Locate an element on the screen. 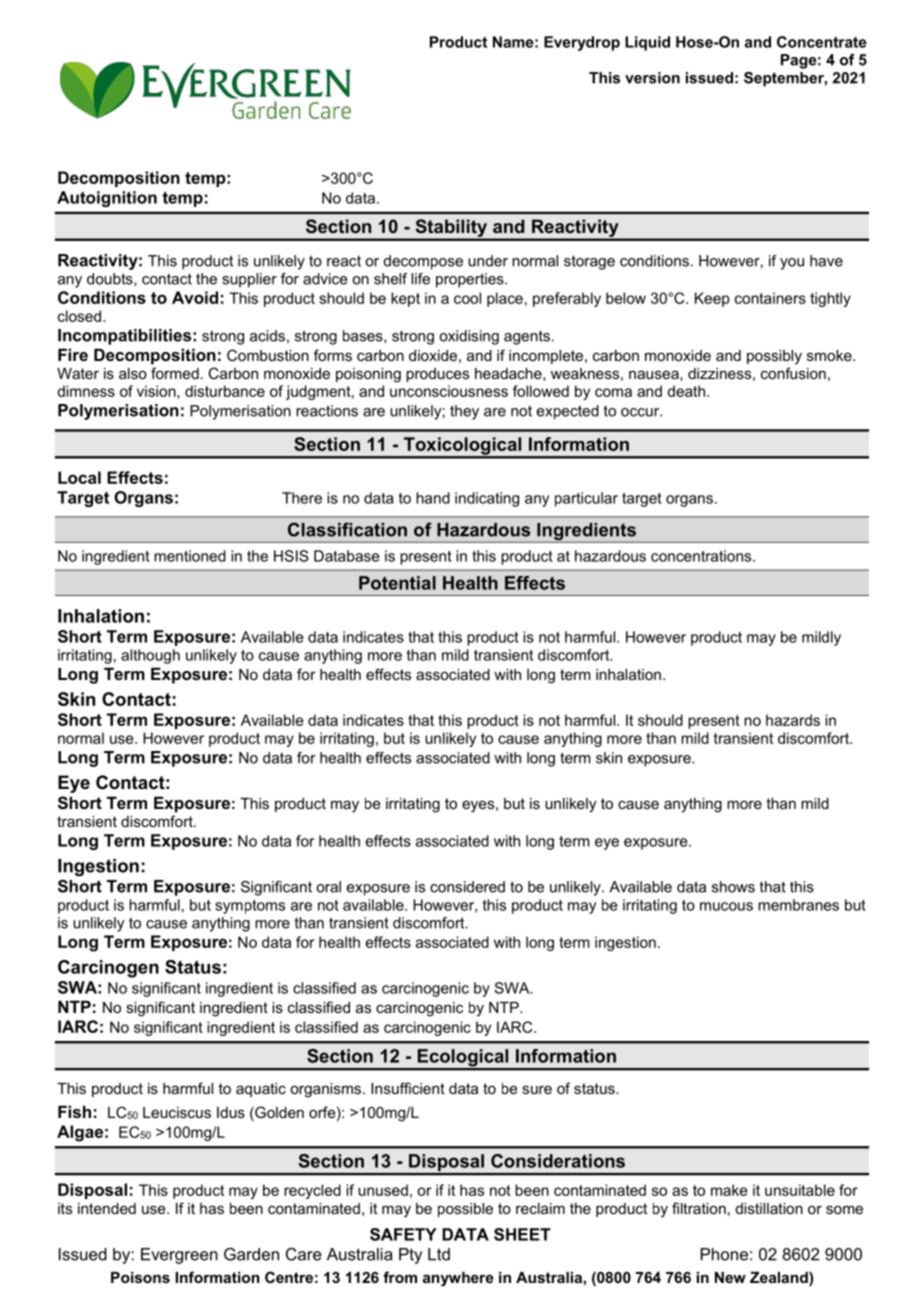 The image size is (924, 1308). mucous is located at coordinates (726, 906).
